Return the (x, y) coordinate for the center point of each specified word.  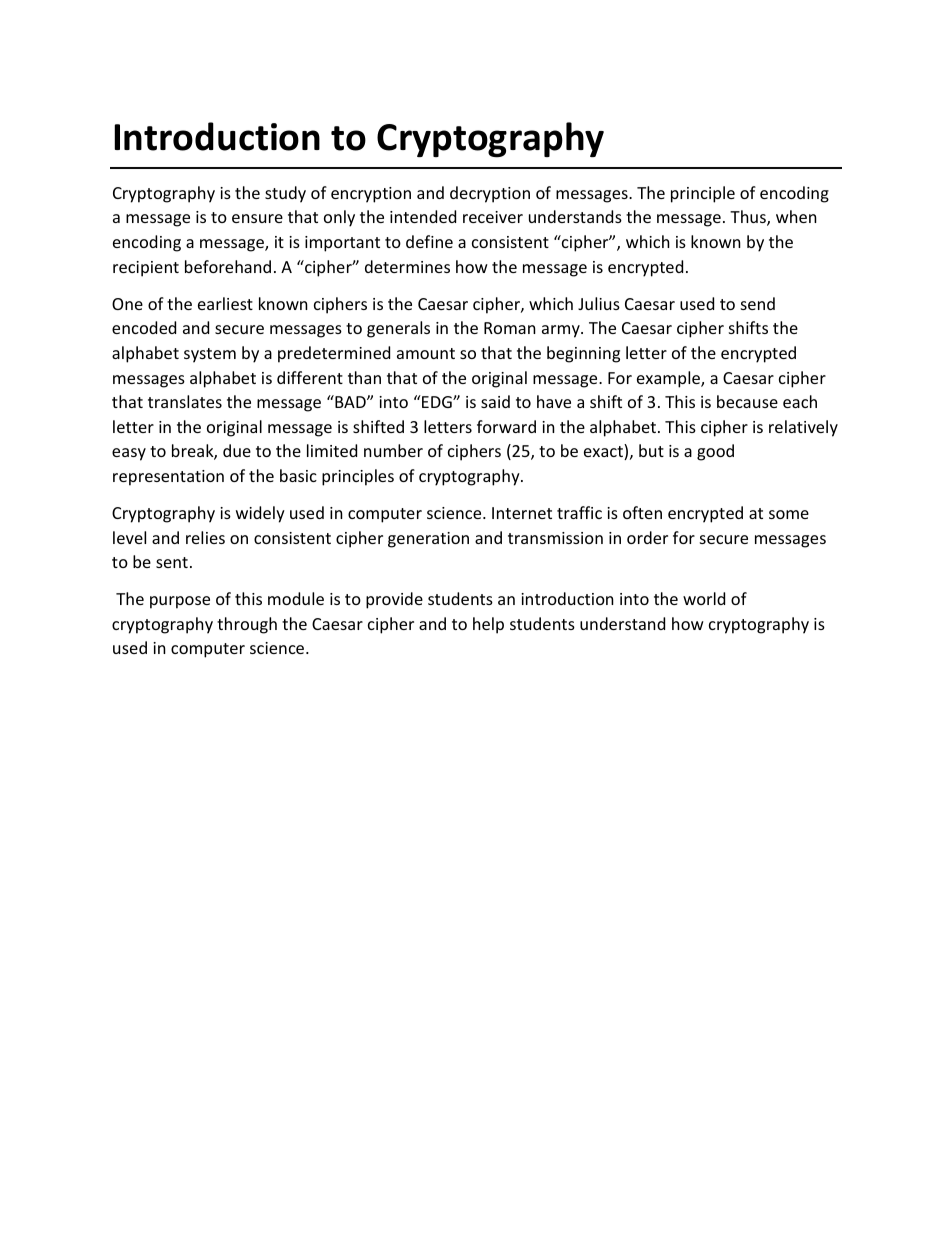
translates (185, 401)
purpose (180, 602)
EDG (437, 401)
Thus (749, 218)
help (488, 625)
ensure (257, 218)
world (704, 598)
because (747, 401)
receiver (493, 217)
